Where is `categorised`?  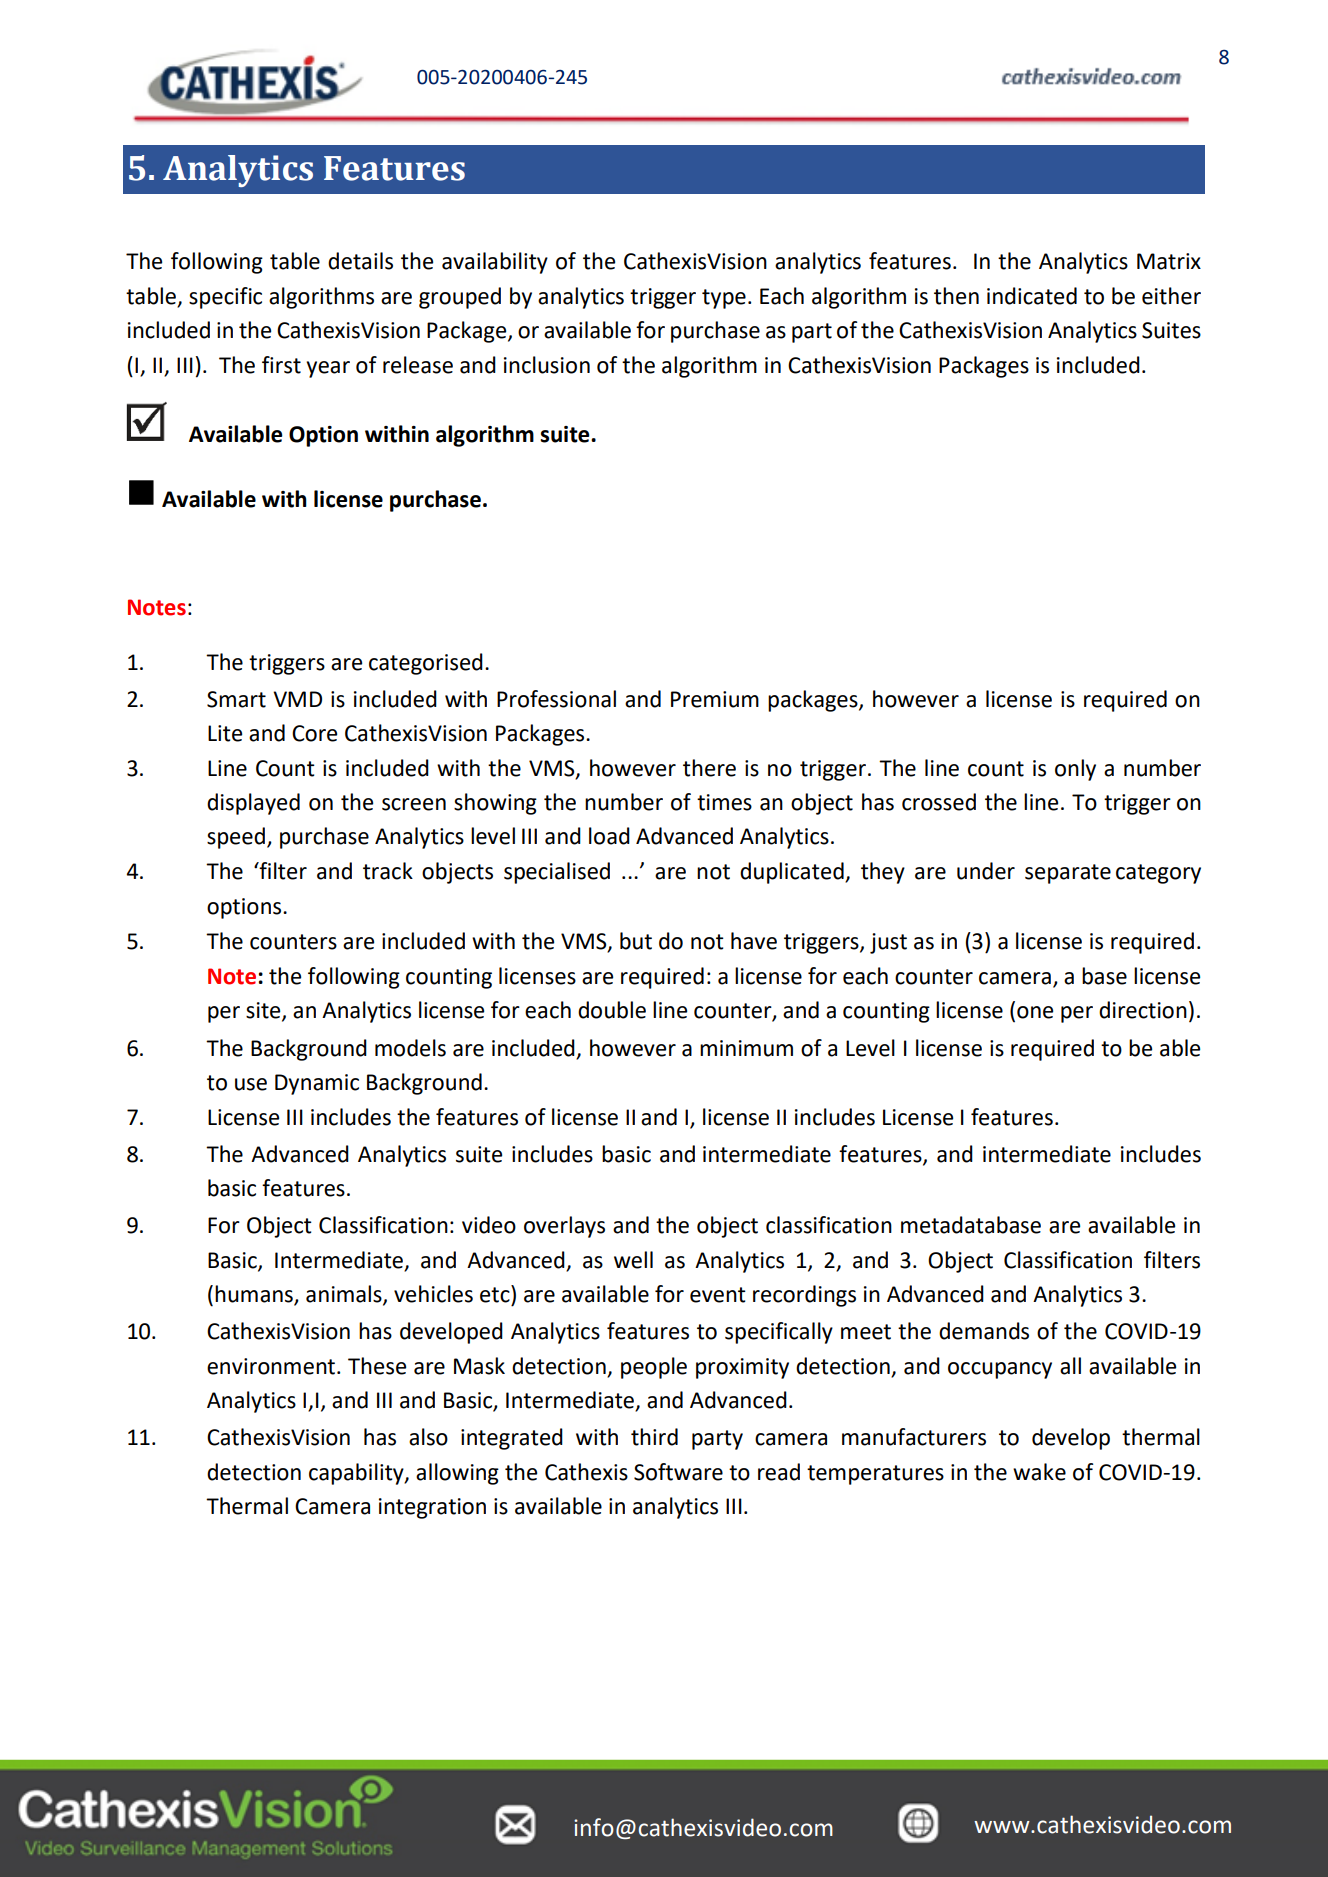
categorised is located at coordinates (426, 664).
